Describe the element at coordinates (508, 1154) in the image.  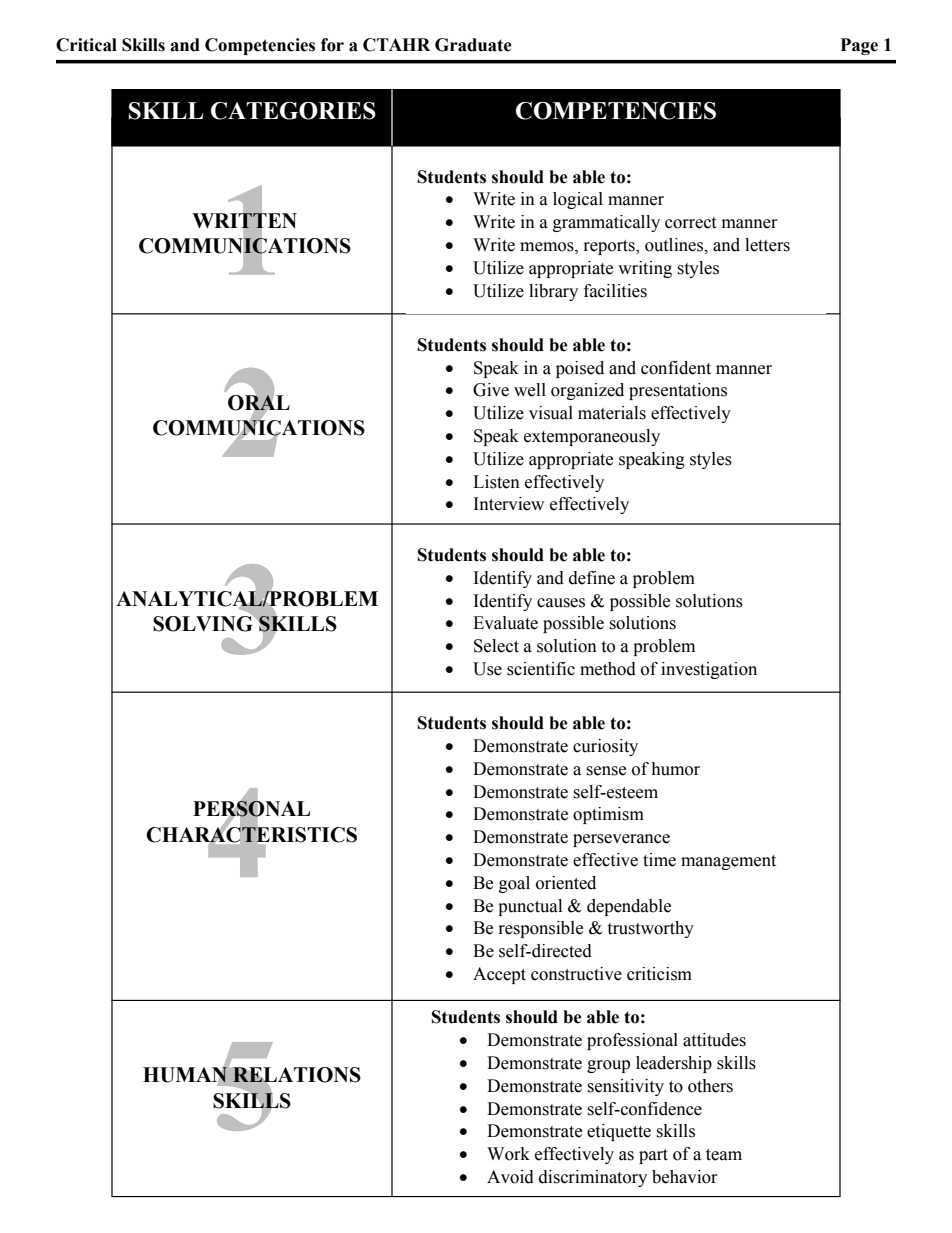
I see `Work` at that location.
